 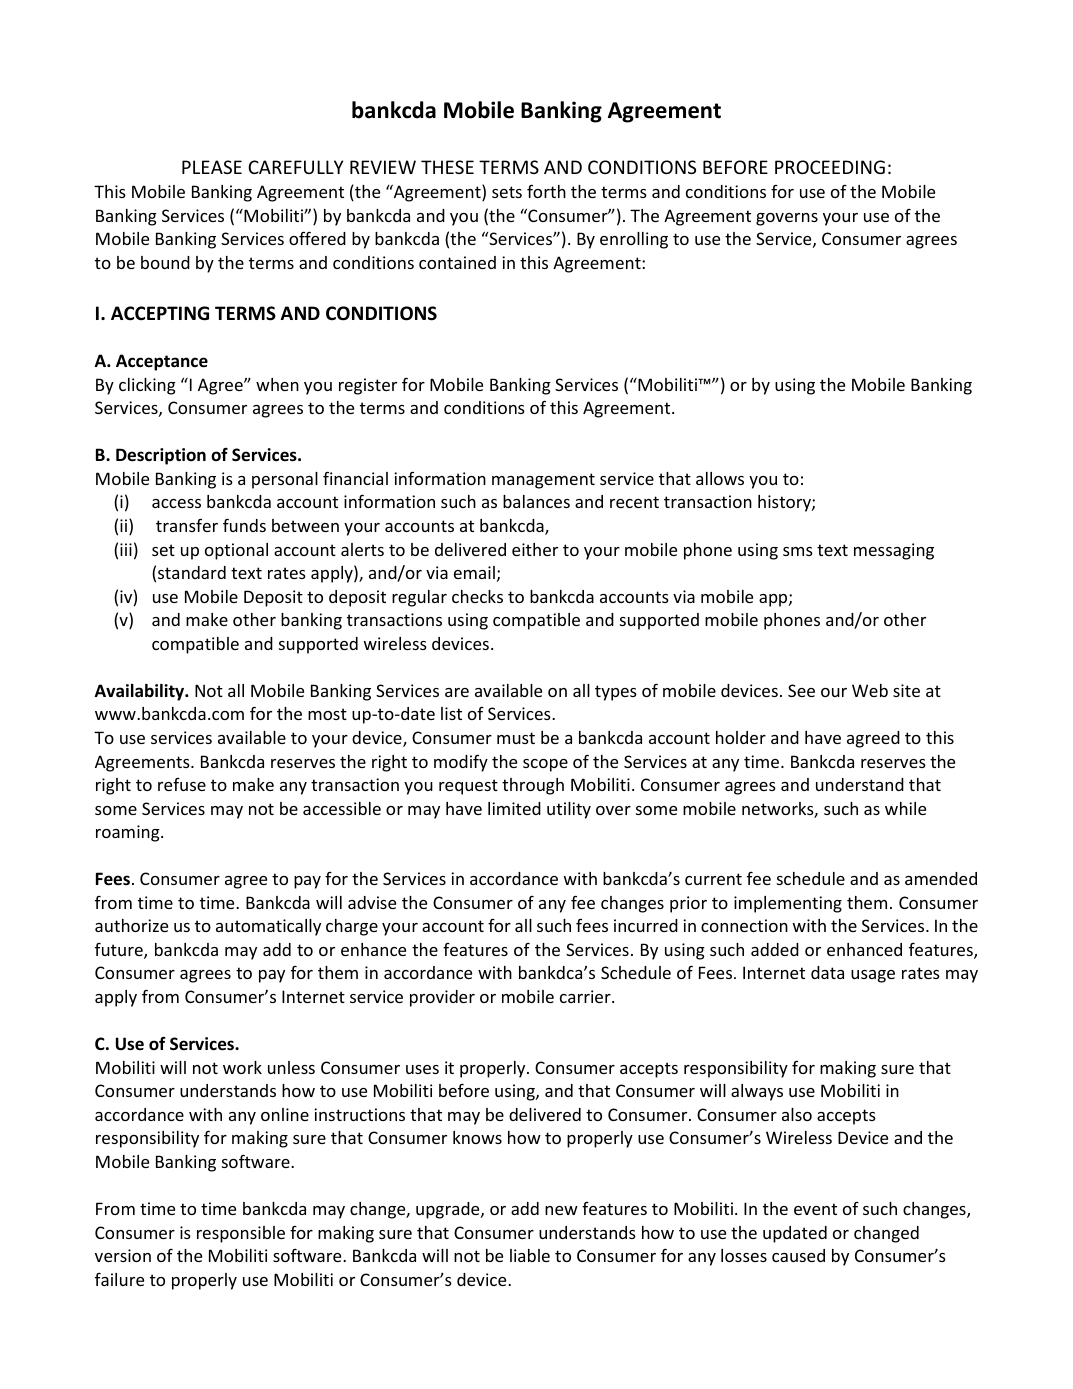 I want to click on forth, so click(x=546, y=191).
